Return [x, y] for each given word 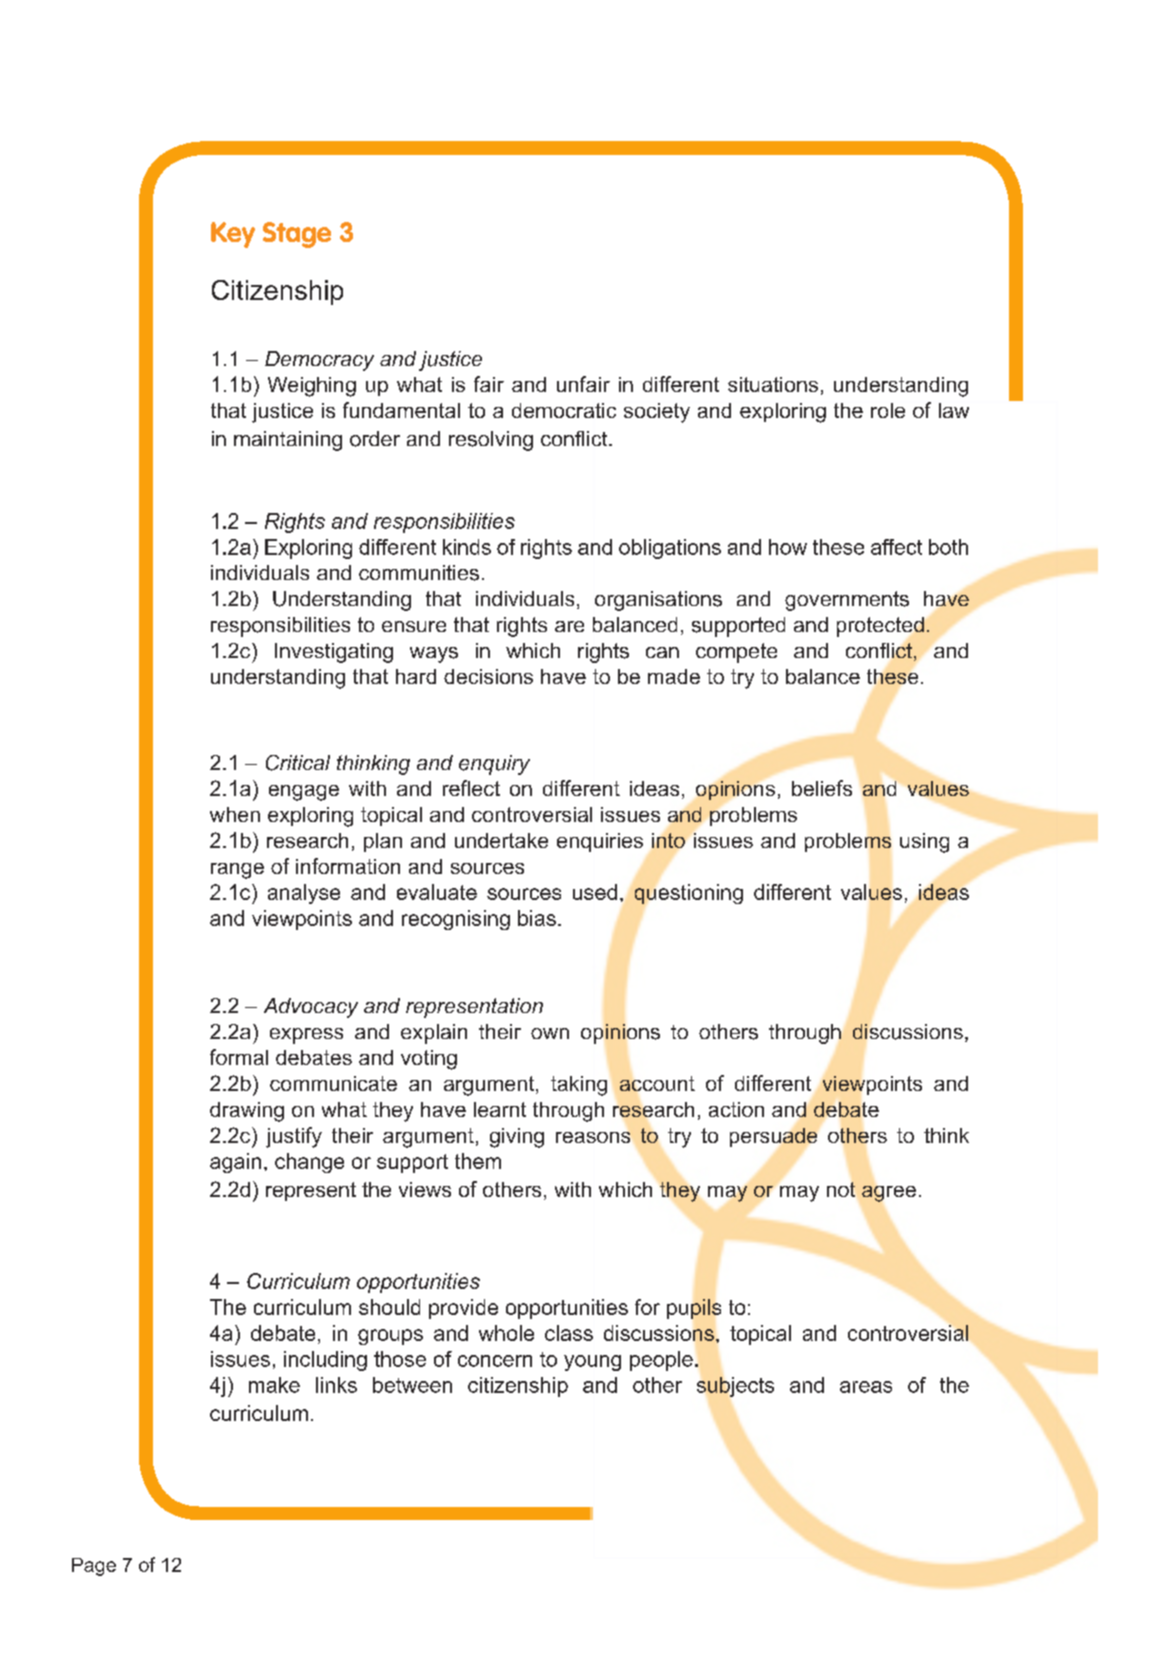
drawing [247, 1112]
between [412, 1385]
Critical [298, 763]
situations [773, 384]
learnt [500, 1109]
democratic [564, 410]
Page [94, 1567]
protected [880, 627]
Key [233, 235]
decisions [488, 676]
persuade [773, 1137]
